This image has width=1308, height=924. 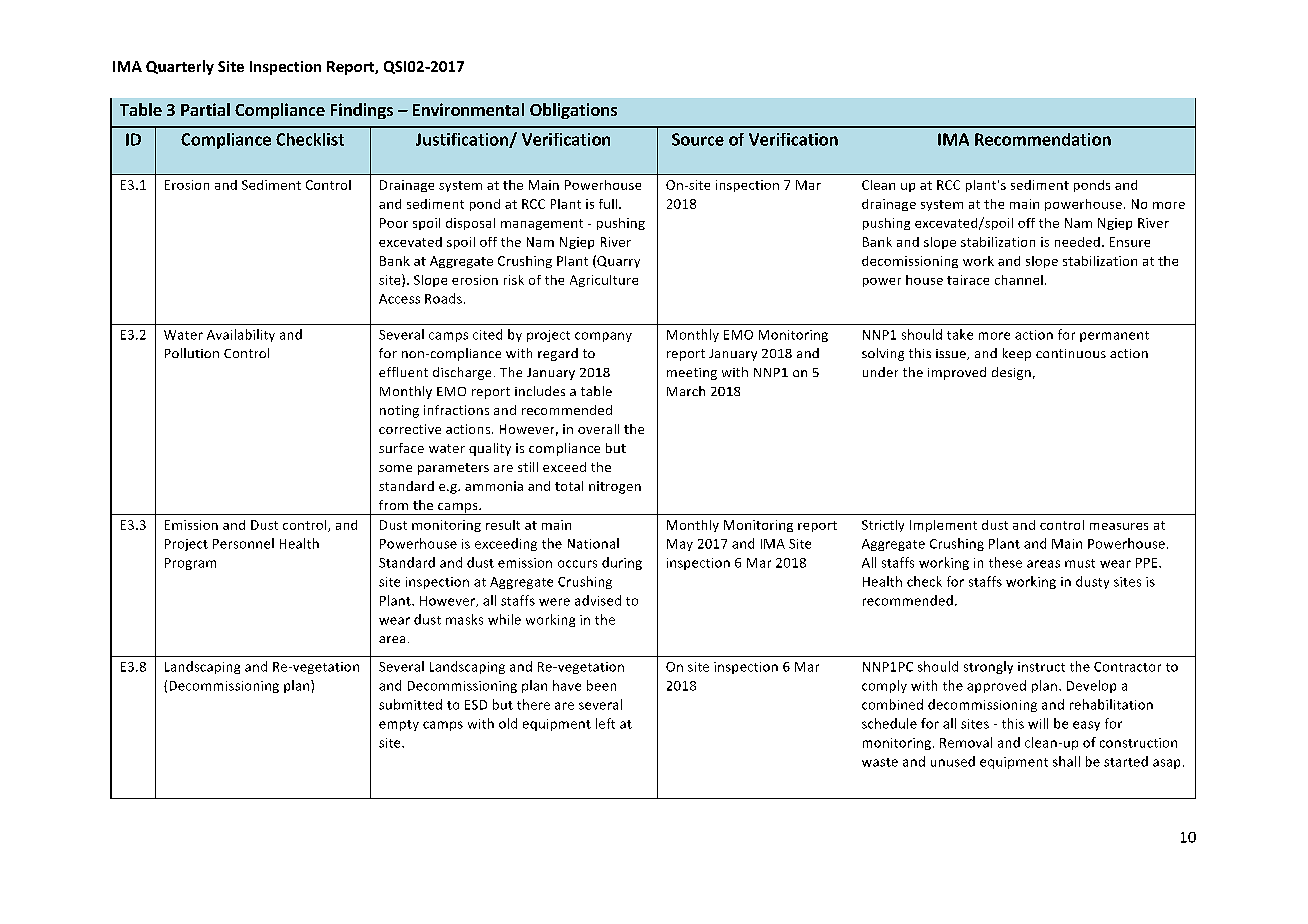 What do you see at coordinates (1011, 373) in the image?
I see `design` at bounding box center [1011, 373].
